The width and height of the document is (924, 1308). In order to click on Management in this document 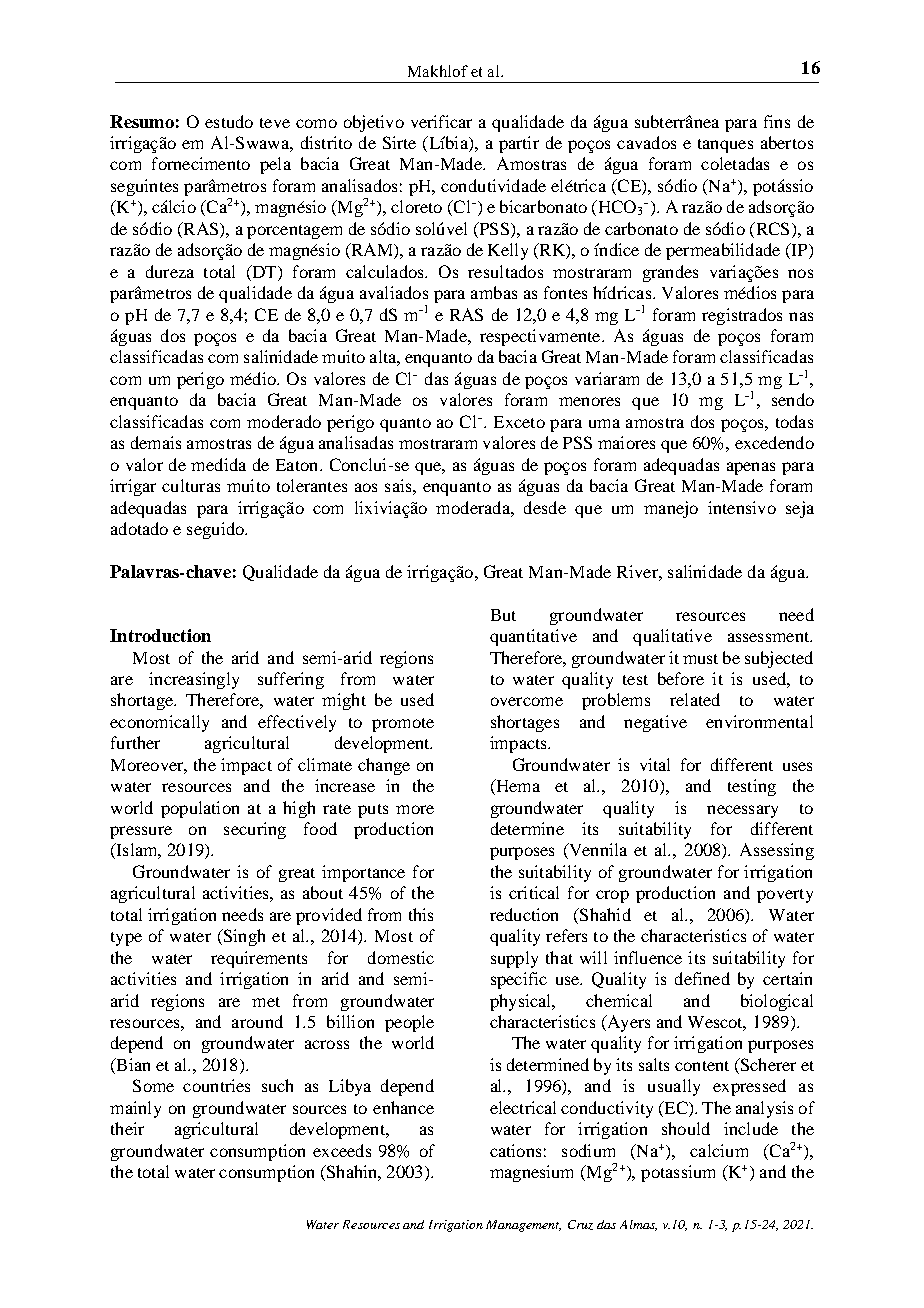, I will do `click(523, 1226)`.
